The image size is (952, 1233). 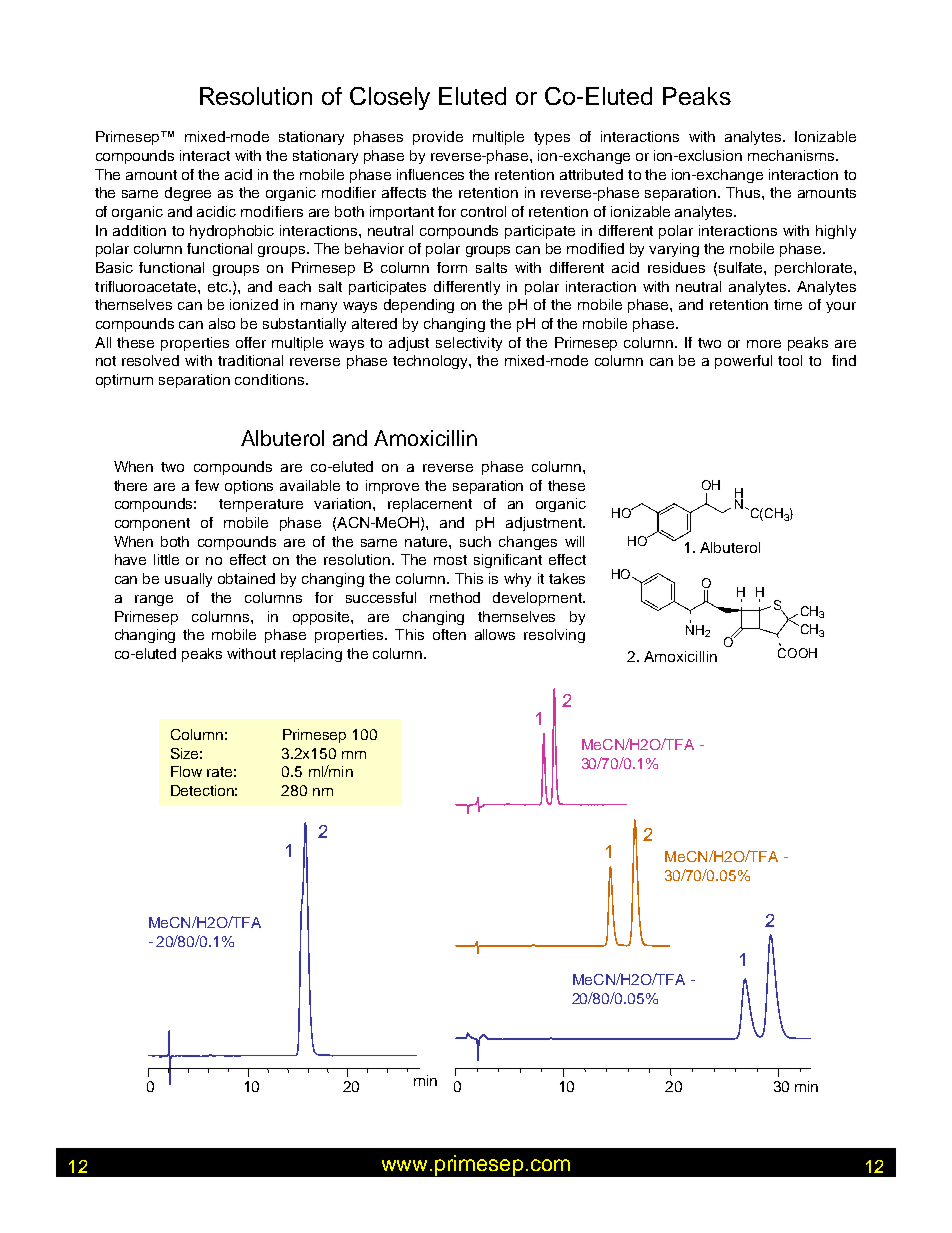 What do you see at coordinates (788, 304) in the document?
I see `time` at bounding box center [788, 304].
